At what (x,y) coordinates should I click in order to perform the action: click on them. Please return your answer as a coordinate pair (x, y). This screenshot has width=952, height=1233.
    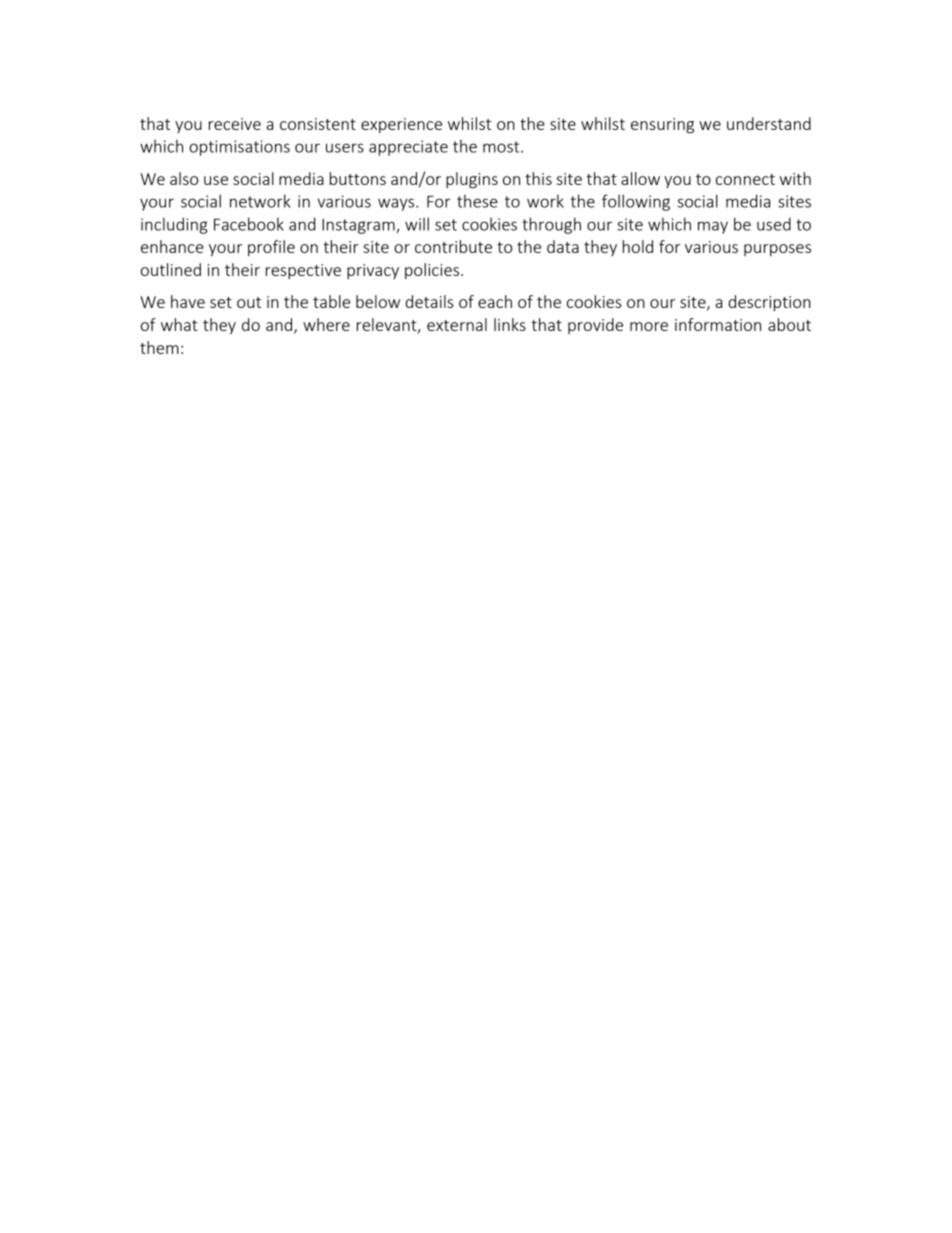
    Looking at the image, I should click on (159, 347).
